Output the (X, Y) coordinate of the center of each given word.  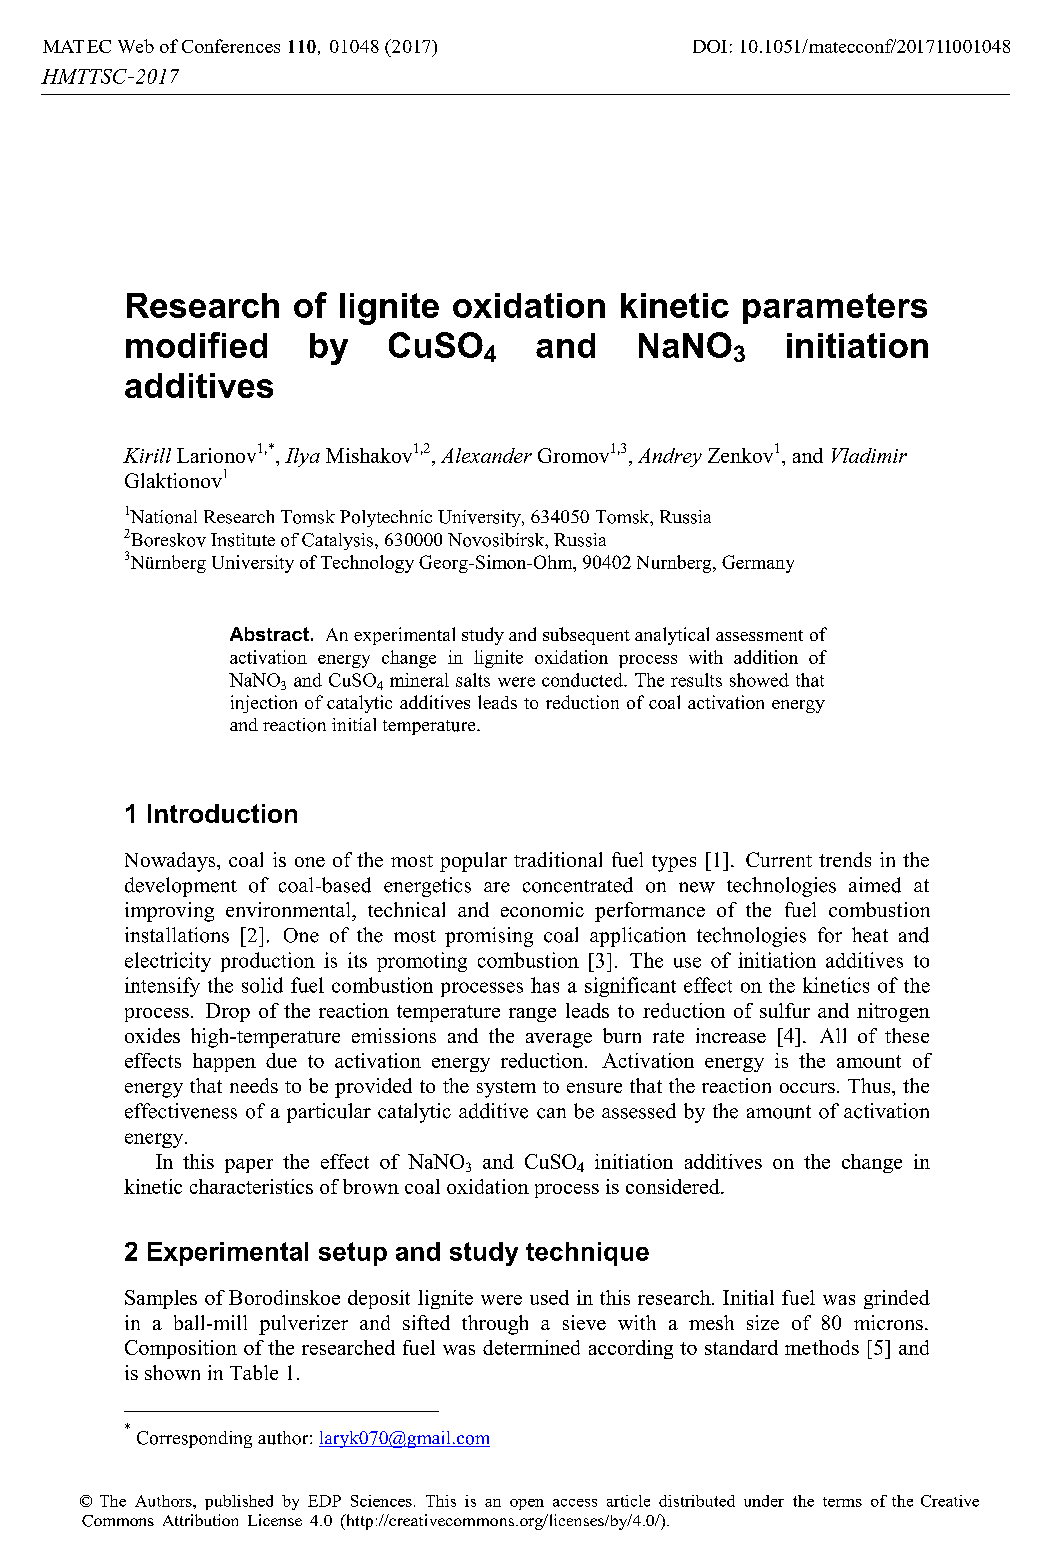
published (239, 1502)
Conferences (231, 46)
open (527, 1504)
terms (842, 1502)
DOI (710, 46)
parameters (835, 308)
